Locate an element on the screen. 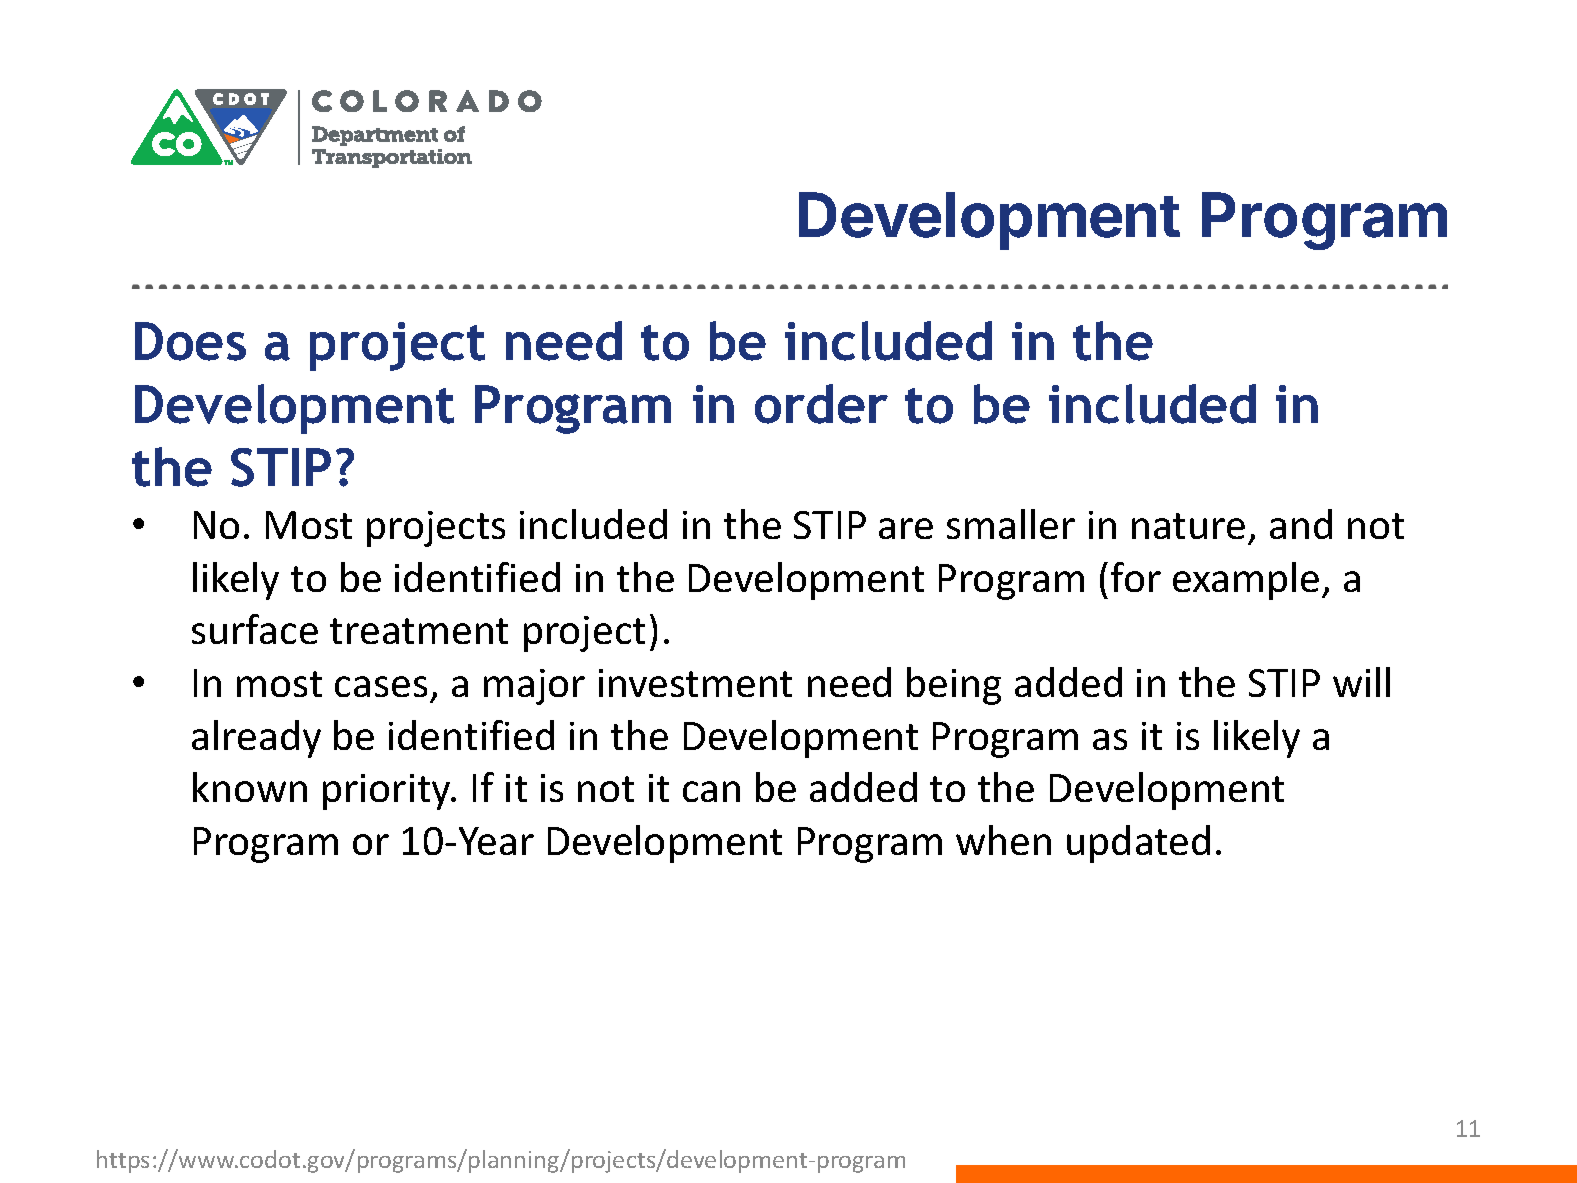  will is located at coordinates (1361, 682).
